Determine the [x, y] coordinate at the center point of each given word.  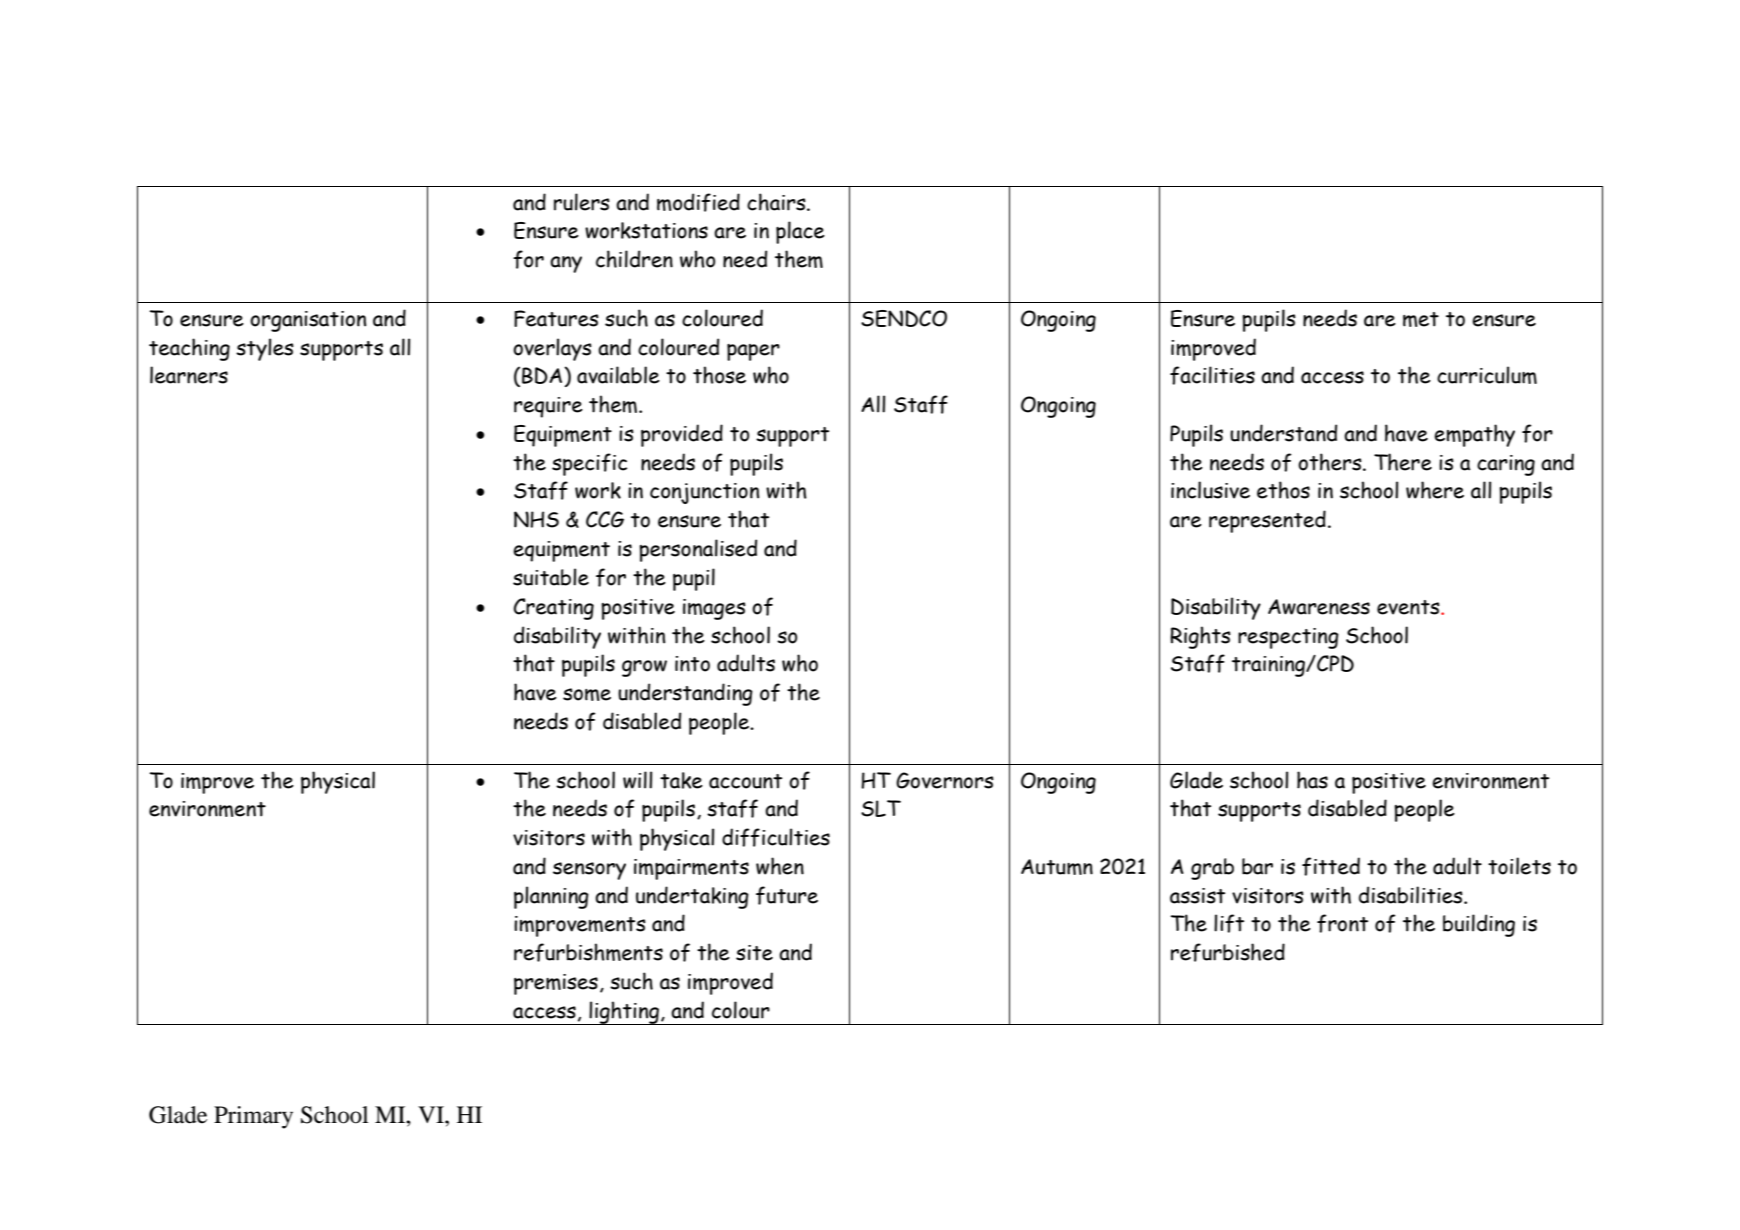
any [566, 264]
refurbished [1228, 952]
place [800, 232]
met [1421, 319]
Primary [253, 1117]
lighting [624, 1013]
